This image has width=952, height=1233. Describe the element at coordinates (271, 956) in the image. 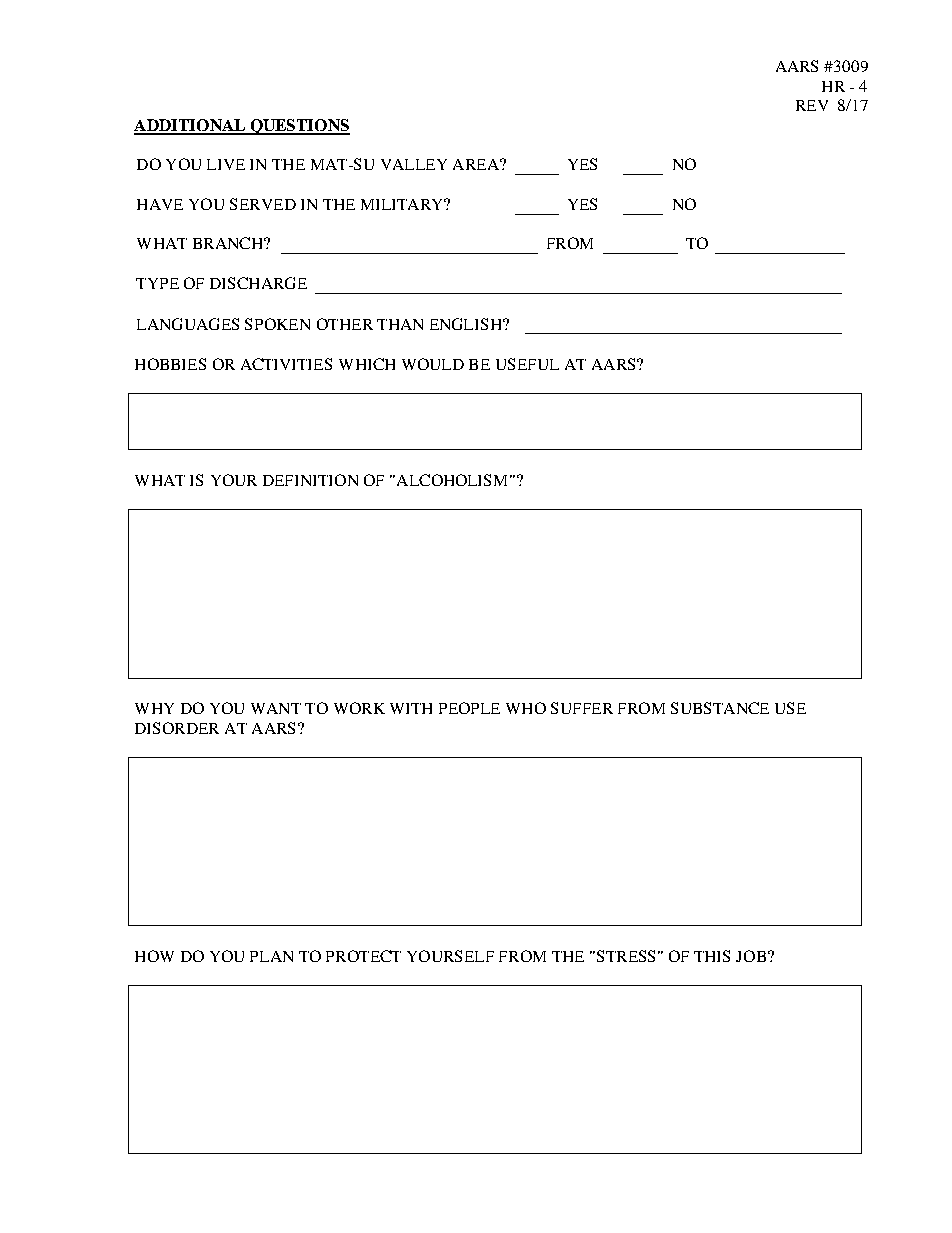

I see `PLAN` at that location.
